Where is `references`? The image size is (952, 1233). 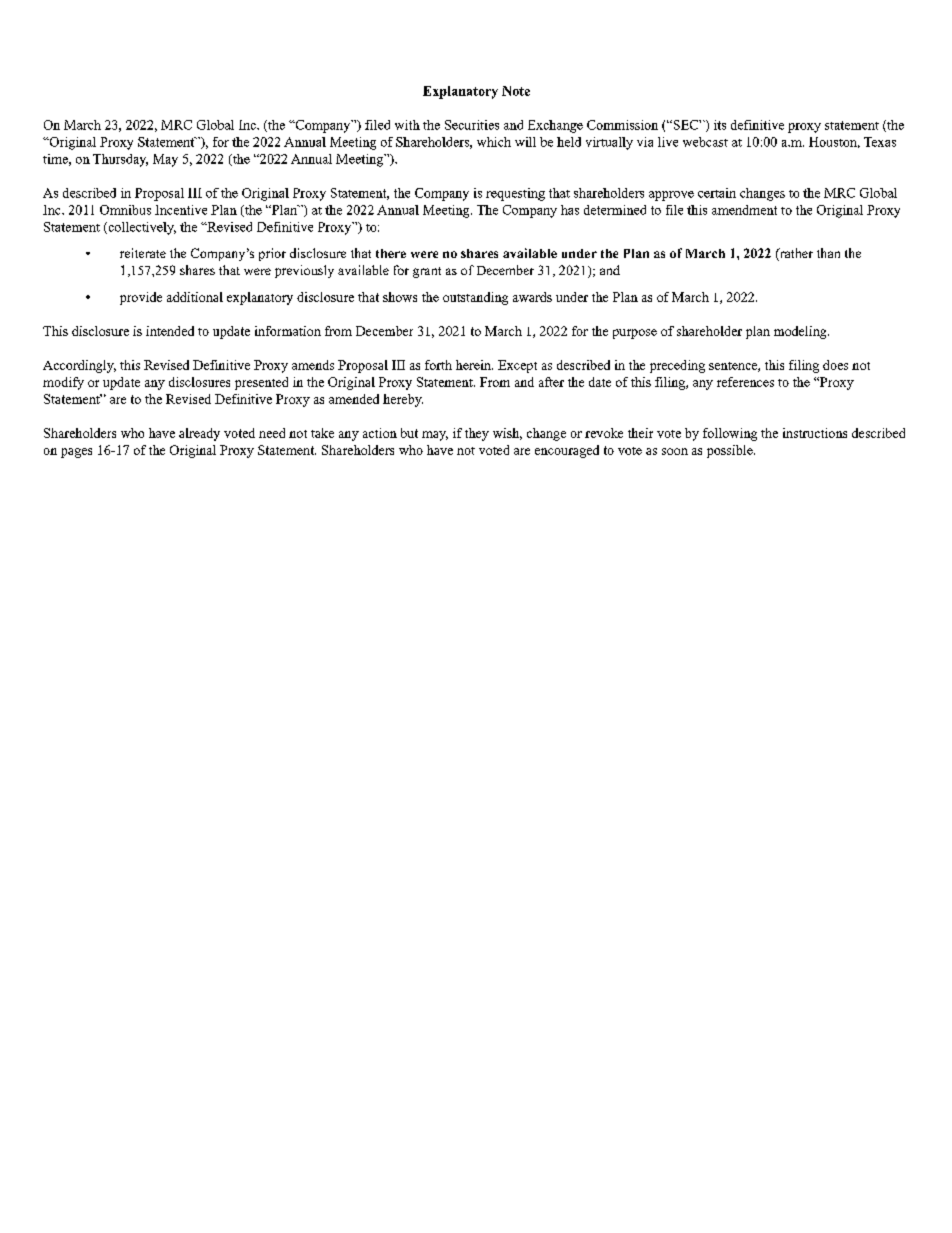
references is located at coordinates (745, 382).
